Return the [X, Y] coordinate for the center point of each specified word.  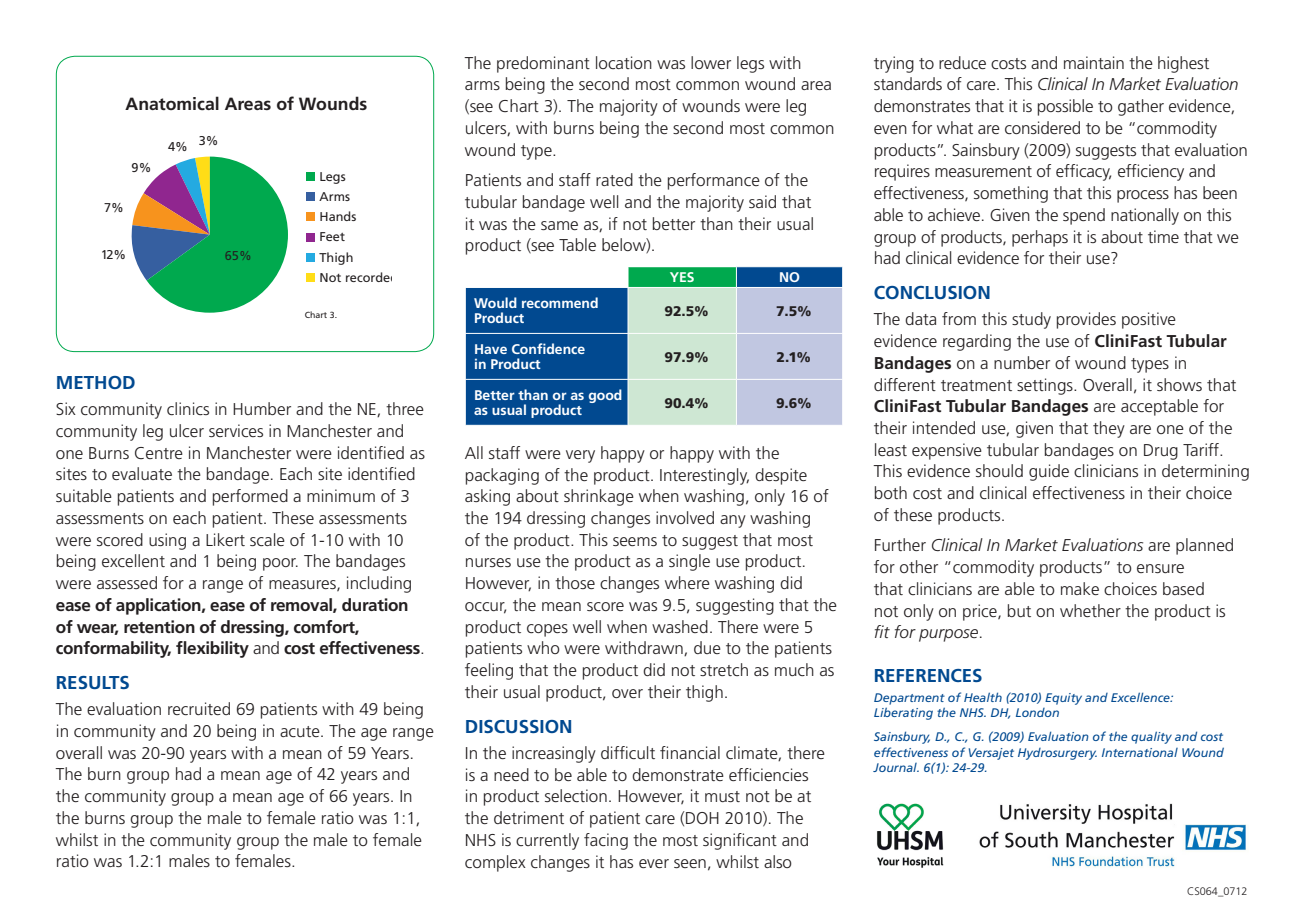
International [1140, 752]
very [580, 456]
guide [1049, 472]
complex [495, 863]
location [624, 62]
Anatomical [172, 103]
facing [606, 841]
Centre [159, 453]
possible [1065, 107]
